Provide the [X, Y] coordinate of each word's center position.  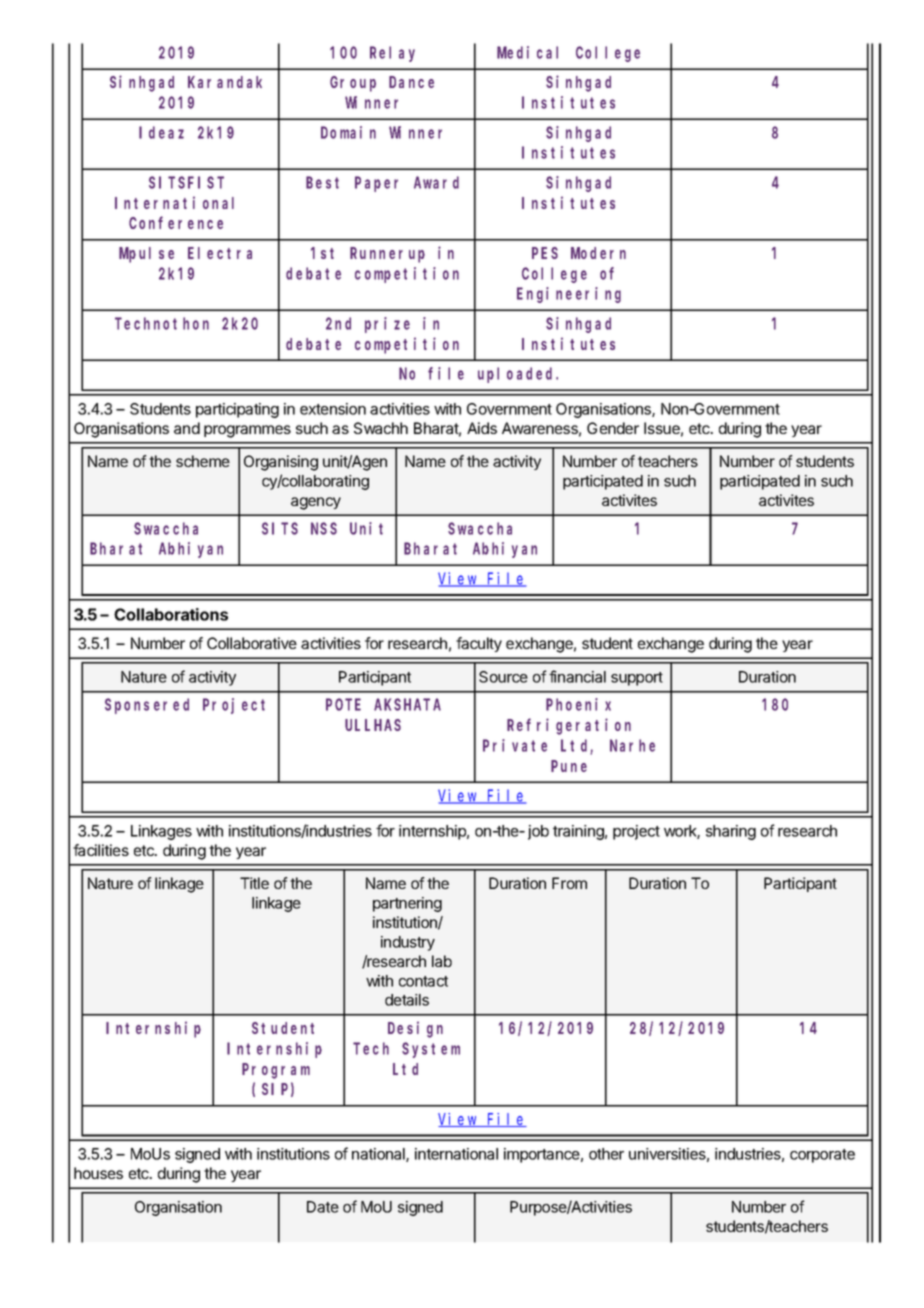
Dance [411, 82]
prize [387, 325]
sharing [731, 832]
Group [353, 84]
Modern [598, 253]
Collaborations [171, 614]
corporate [822, 1156]
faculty [479, 644]
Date [323, 1207]
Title [254, 883]
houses [98, 1173]
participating [237, 410]
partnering [407, 904]
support [637, 679]
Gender [613, 428]
